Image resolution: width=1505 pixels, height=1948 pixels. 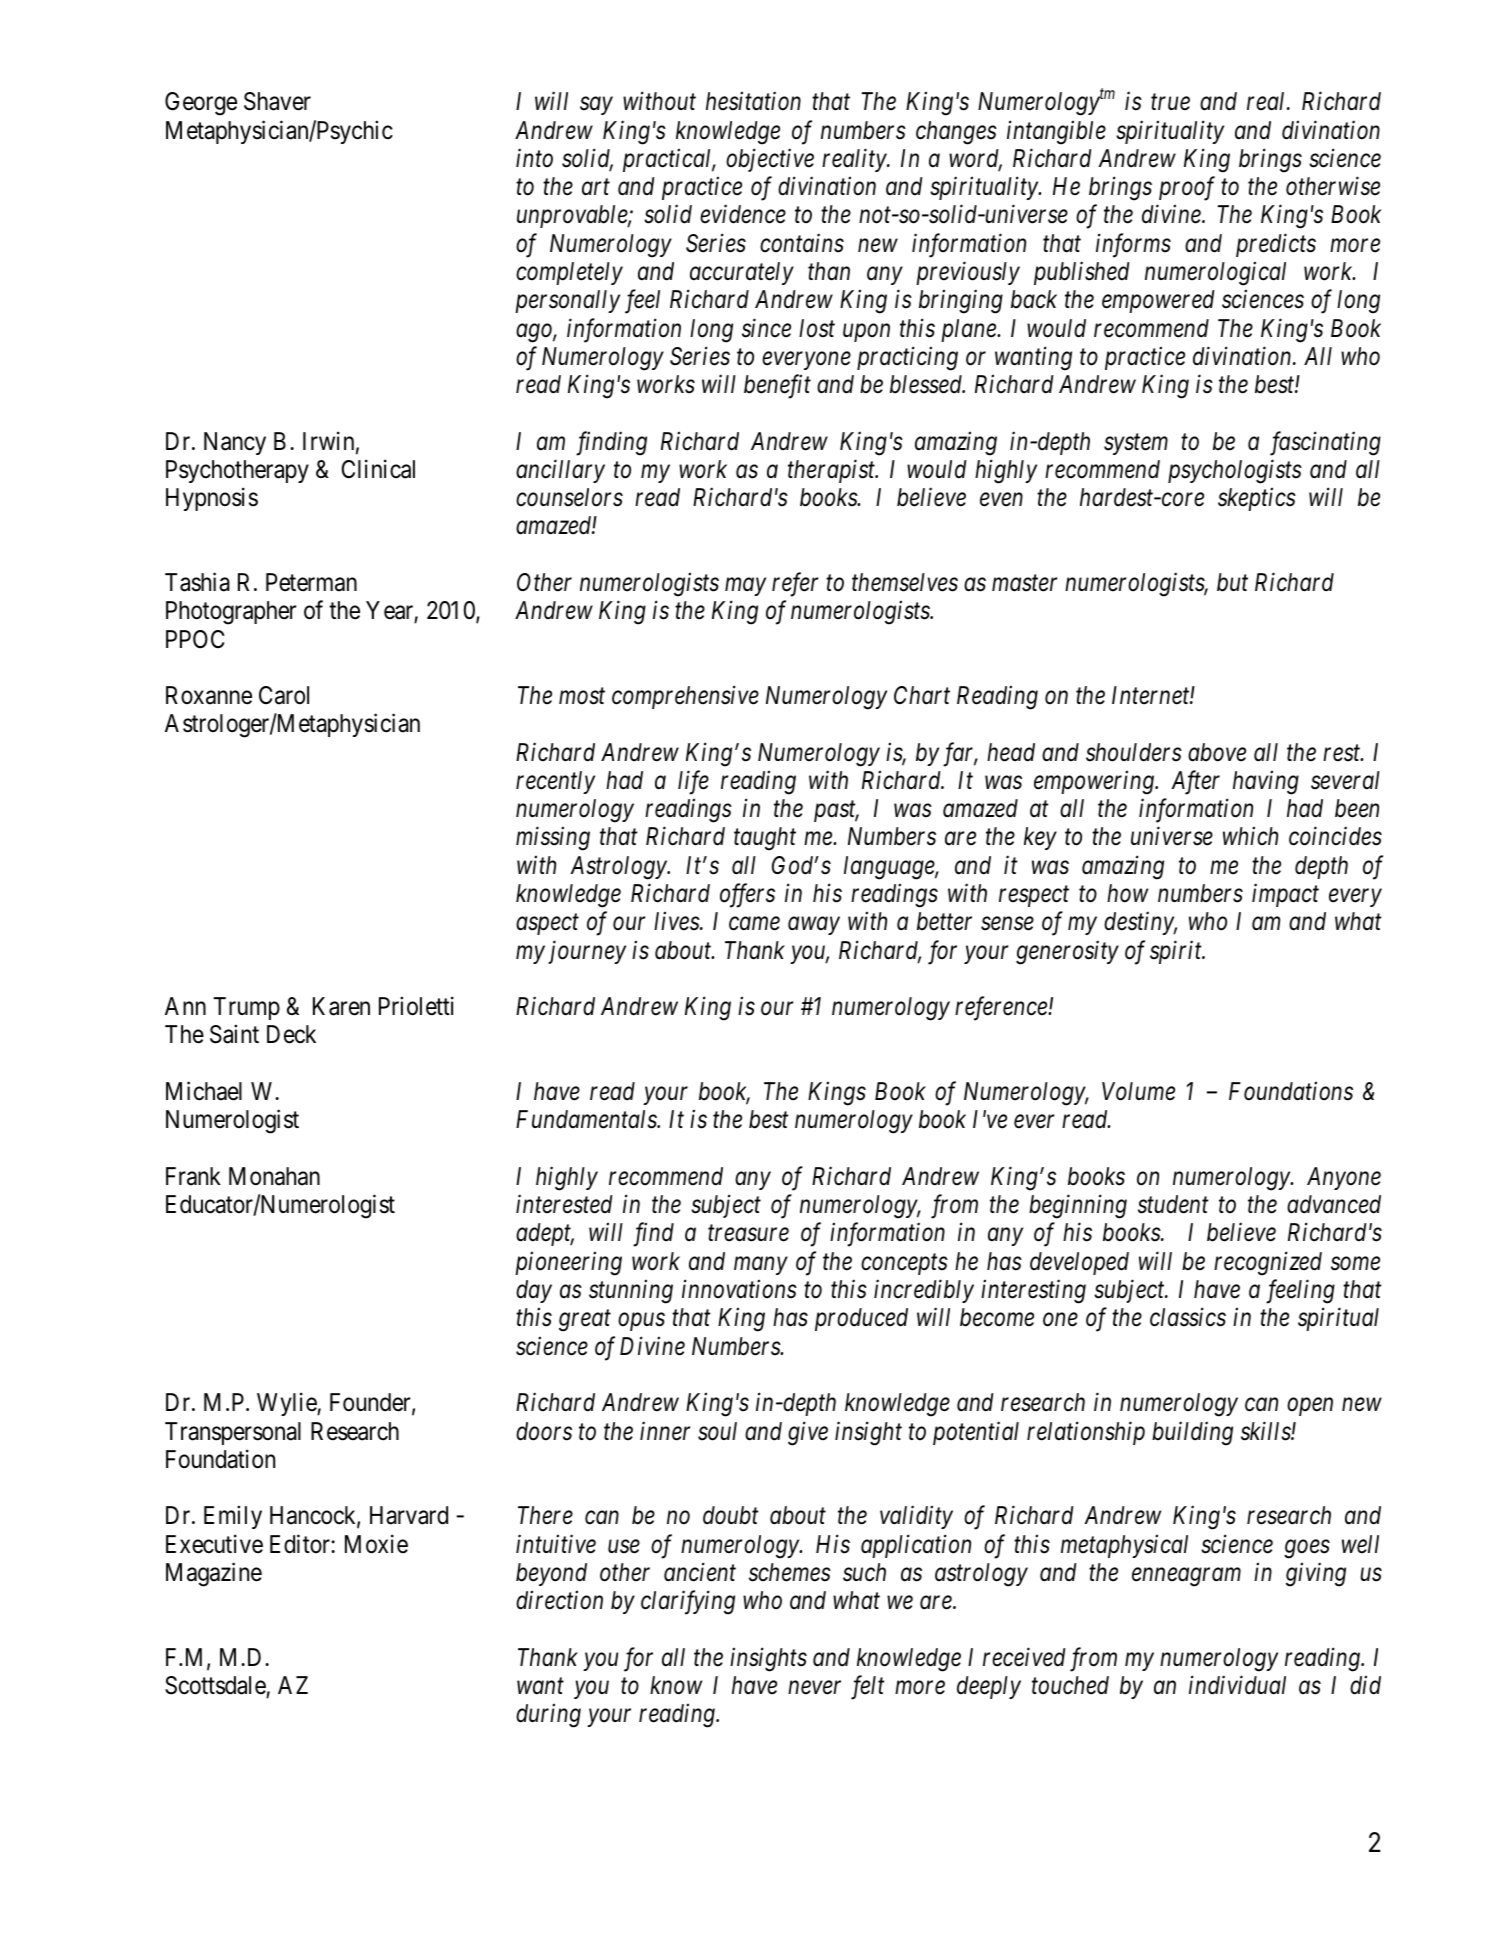 I want to click on Clinical, so click(x=378, y=469).
